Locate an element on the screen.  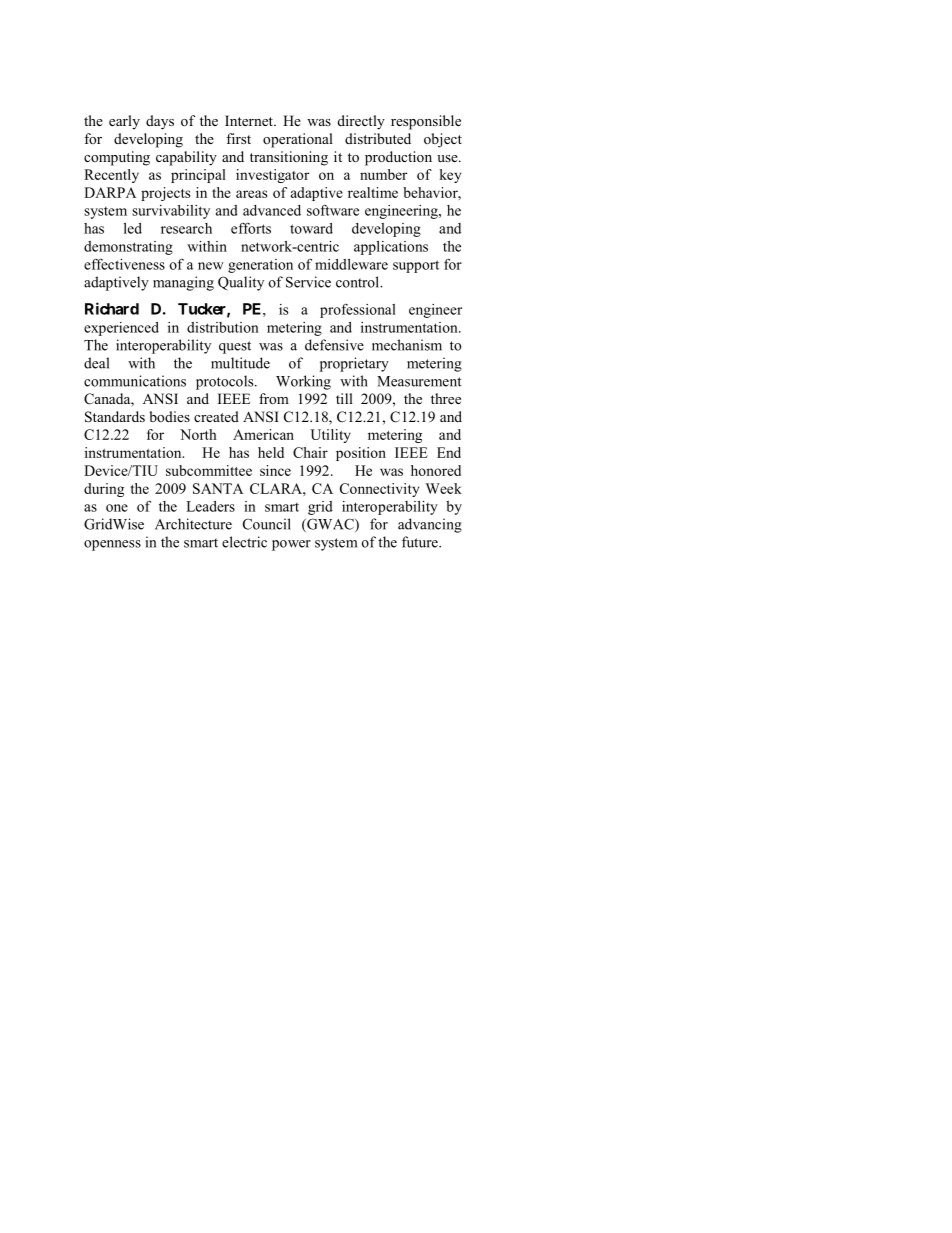
future is located at coordinates (421, 542).
